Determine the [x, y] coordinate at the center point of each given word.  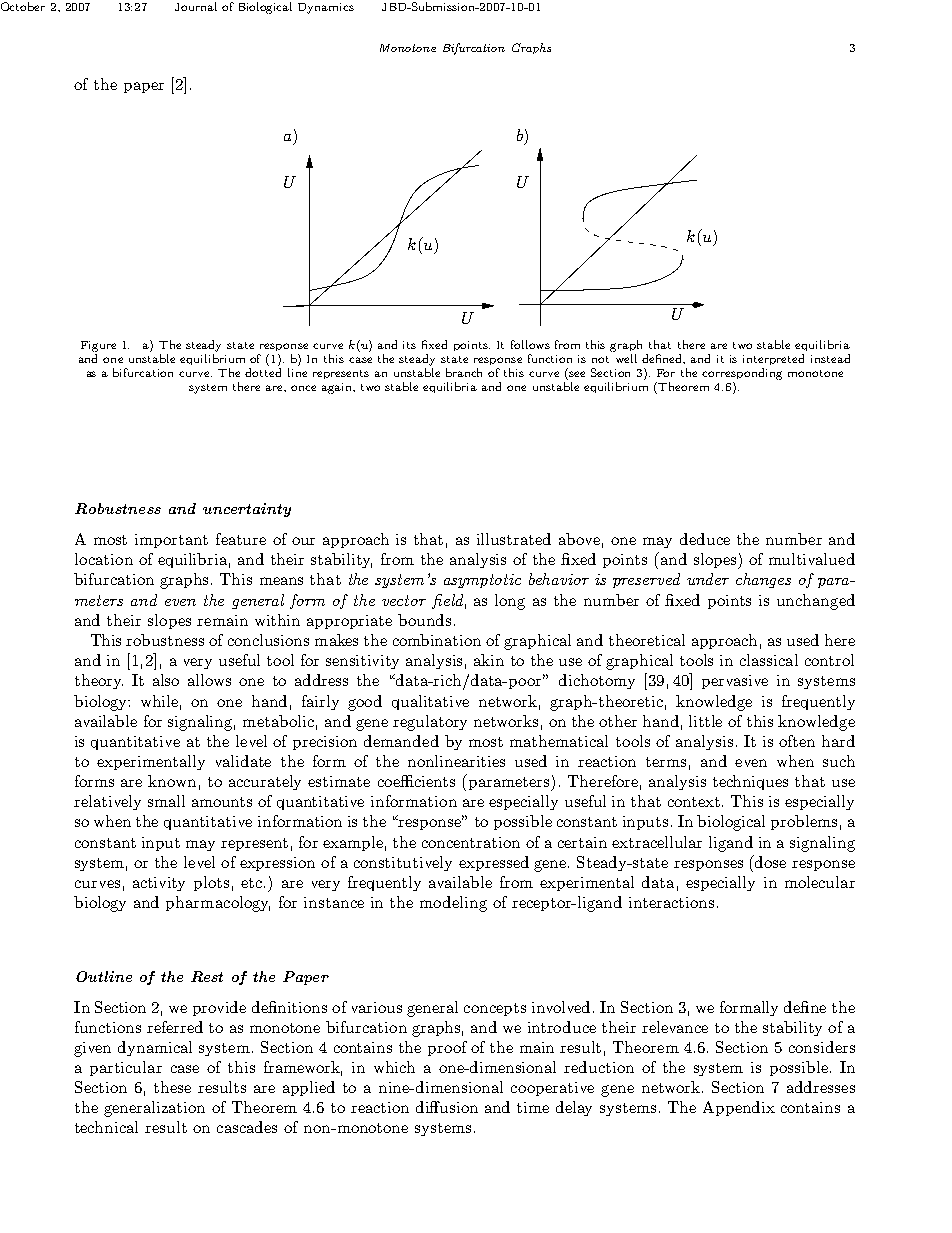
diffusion [447, 1107]
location [104, 559]
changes [763, 580]
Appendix [739, 1108]
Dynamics [326, 8]
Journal [196, 6]
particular [126, 1068]
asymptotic [482, 581]
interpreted [773, 359]
